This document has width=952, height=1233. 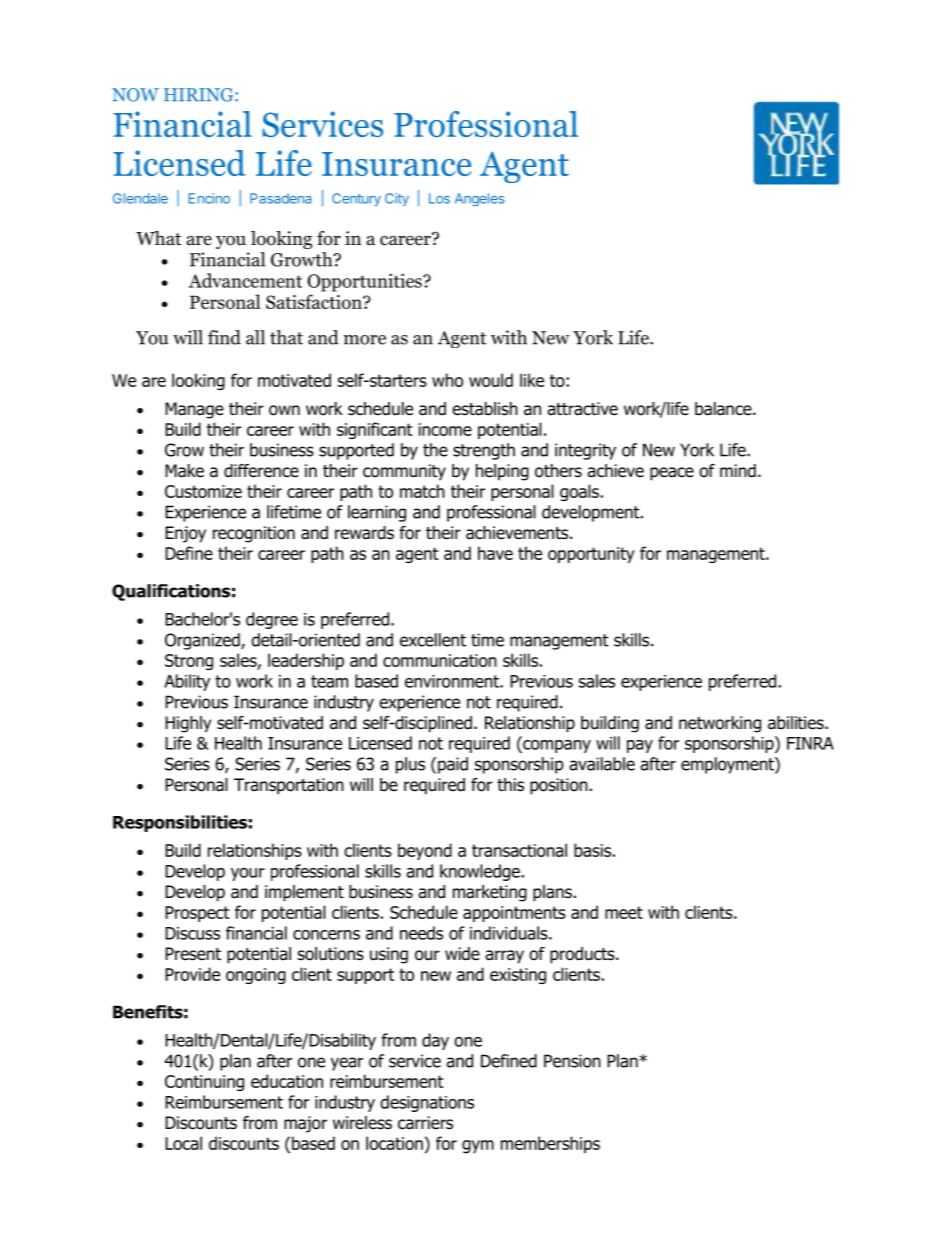 What do you see at coordinates (203, 641) in the document?
I see `Organized` at bounding box center [203, 641].
